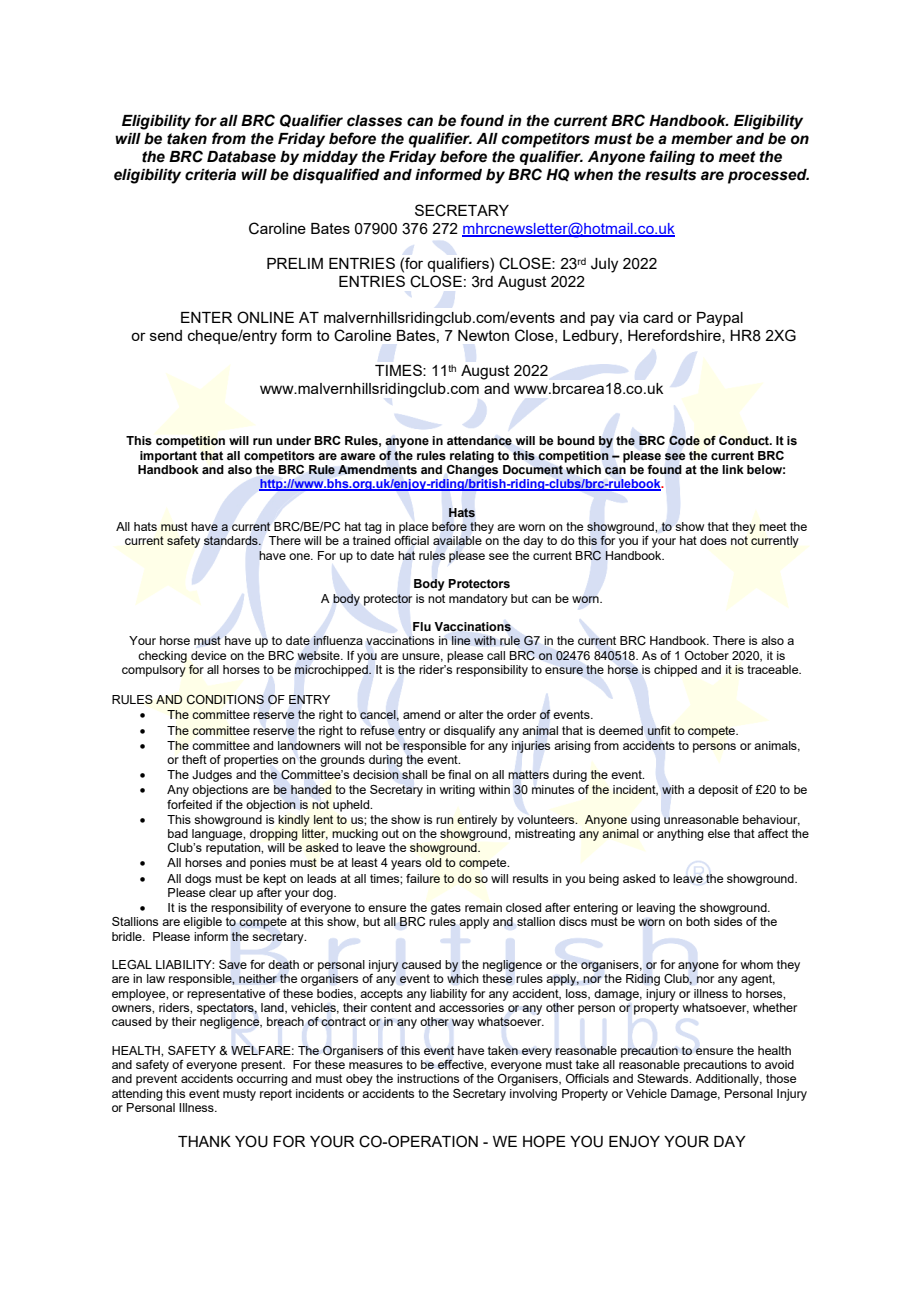 This screenshot has width=924, height=1308. What do you see at coordinates (702, 139) in the screenshot?
I see `member` at bounding box center [702, 139].
